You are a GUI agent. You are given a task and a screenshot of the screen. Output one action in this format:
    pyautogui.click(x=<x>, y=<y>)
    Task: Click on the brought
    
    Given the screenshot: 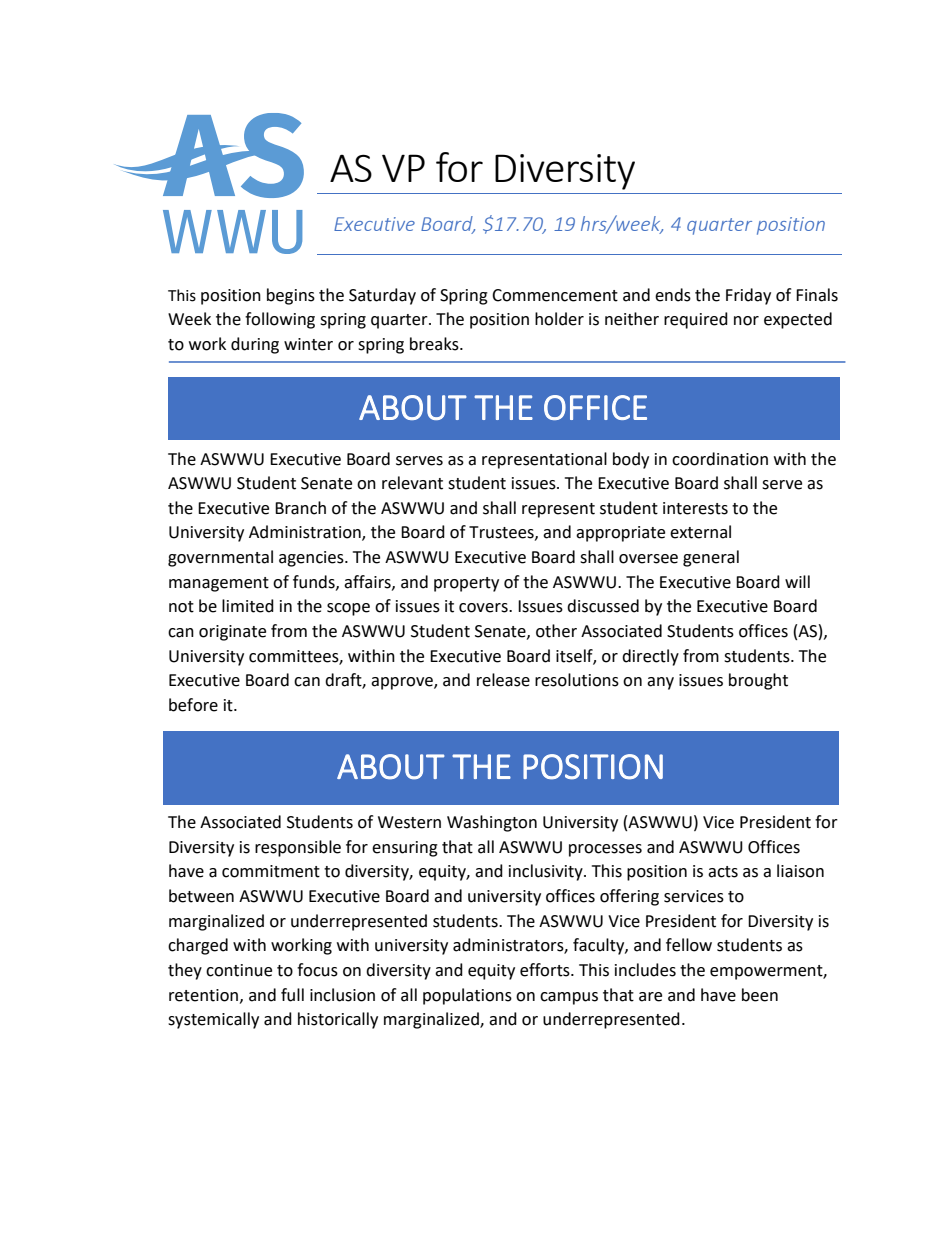 What is the action you would take?
    pyautogui.click(x=758, y=681)
